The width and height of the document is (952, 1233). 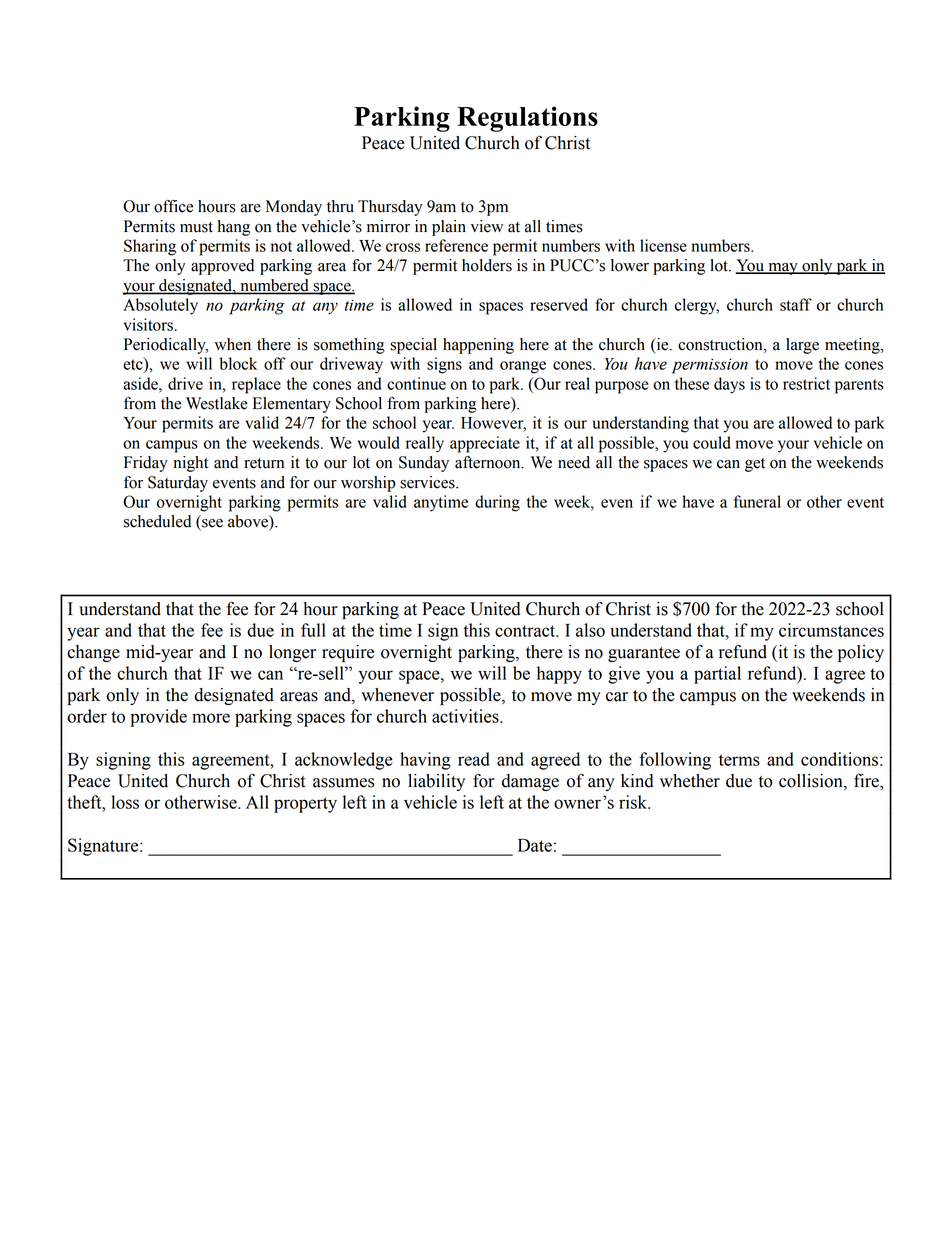 What do you see at coordinates (125, 802) in the document?
I see `loss` at bounding box center [125, 802].
